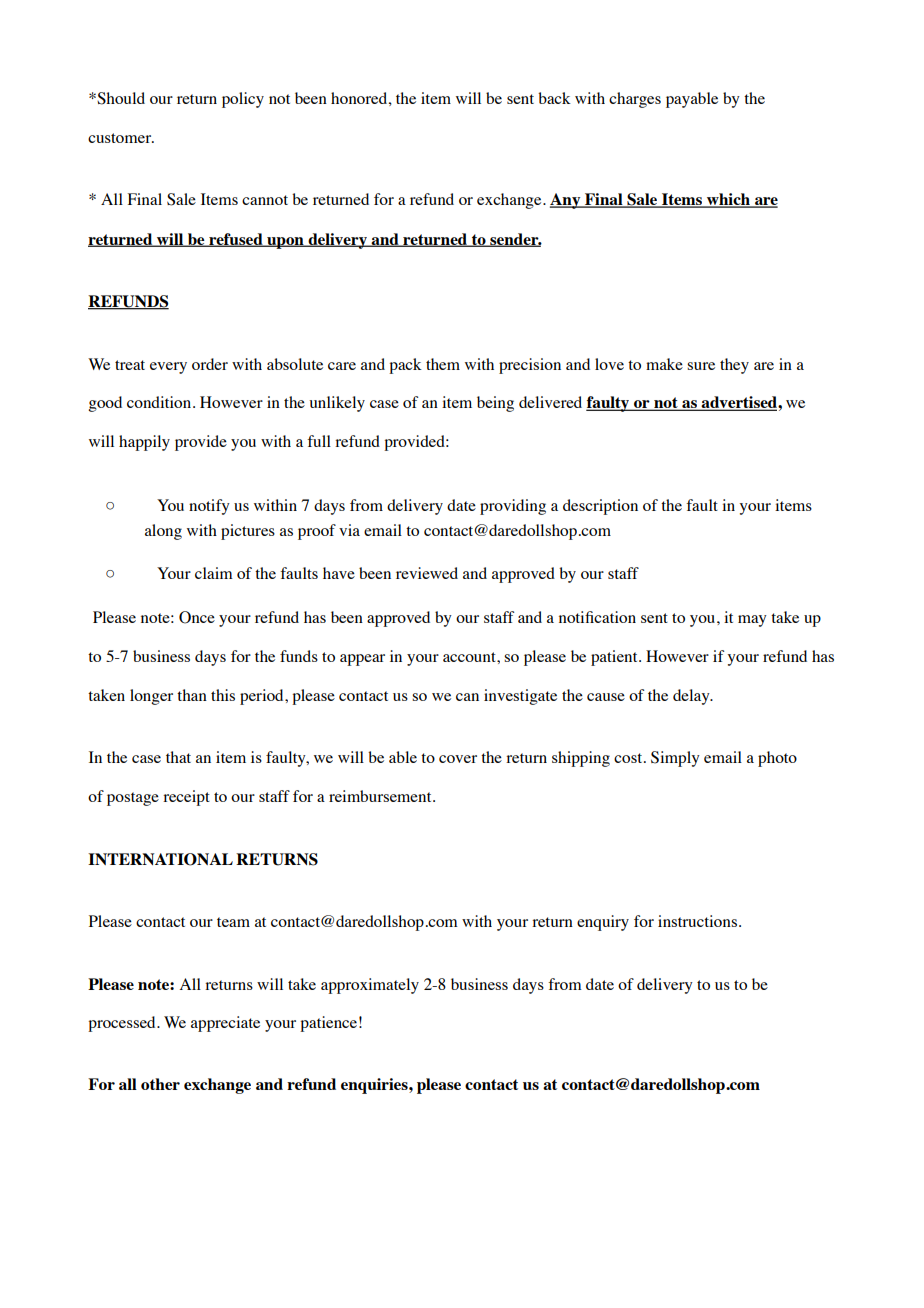 The width and height of the page is (924, 1308). Describe the element at coordinates (160, 1084) in the page. I see `other` at that location.
